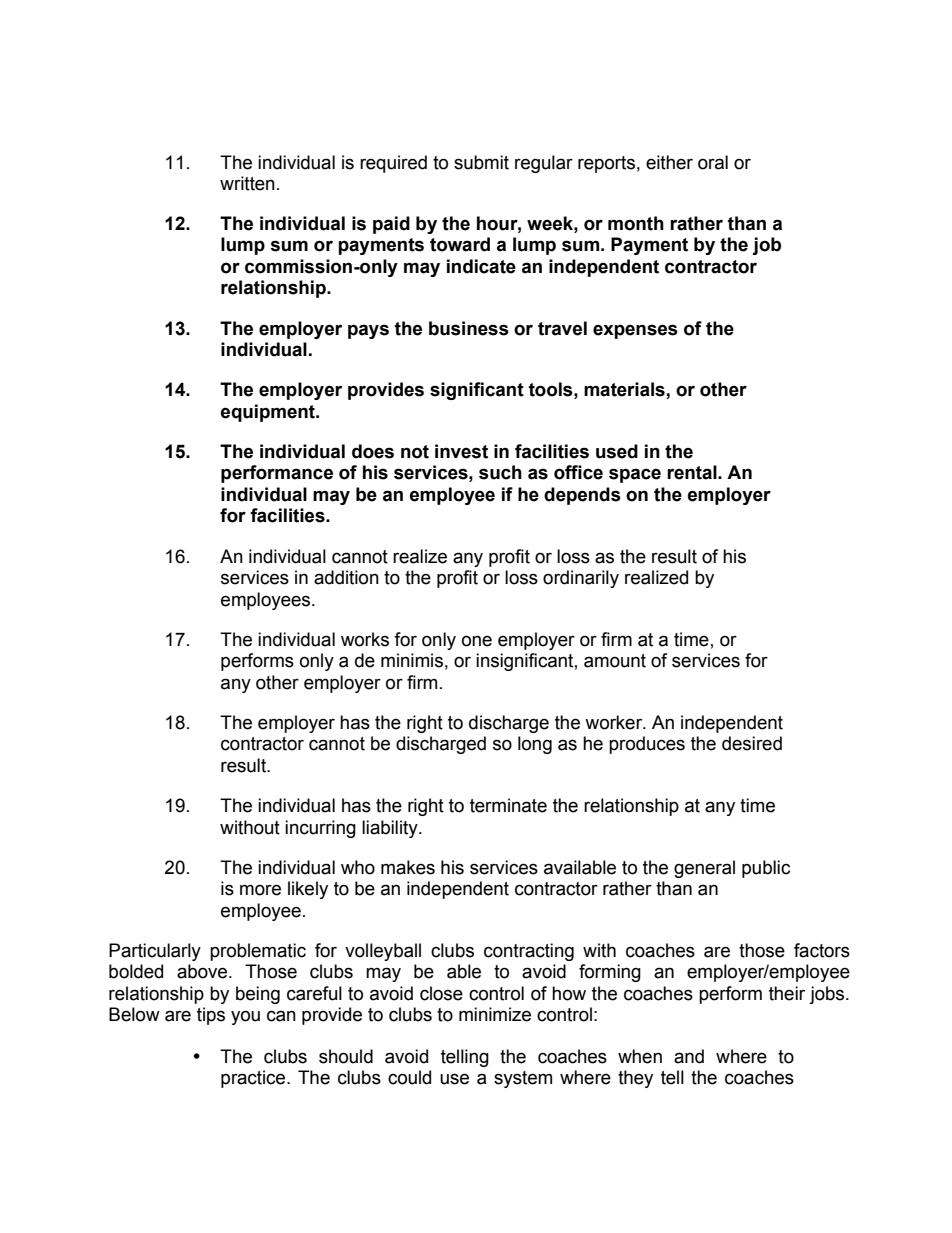 This screenshot has height=1233, width=952. I want to click on long, so click(535, 745).
